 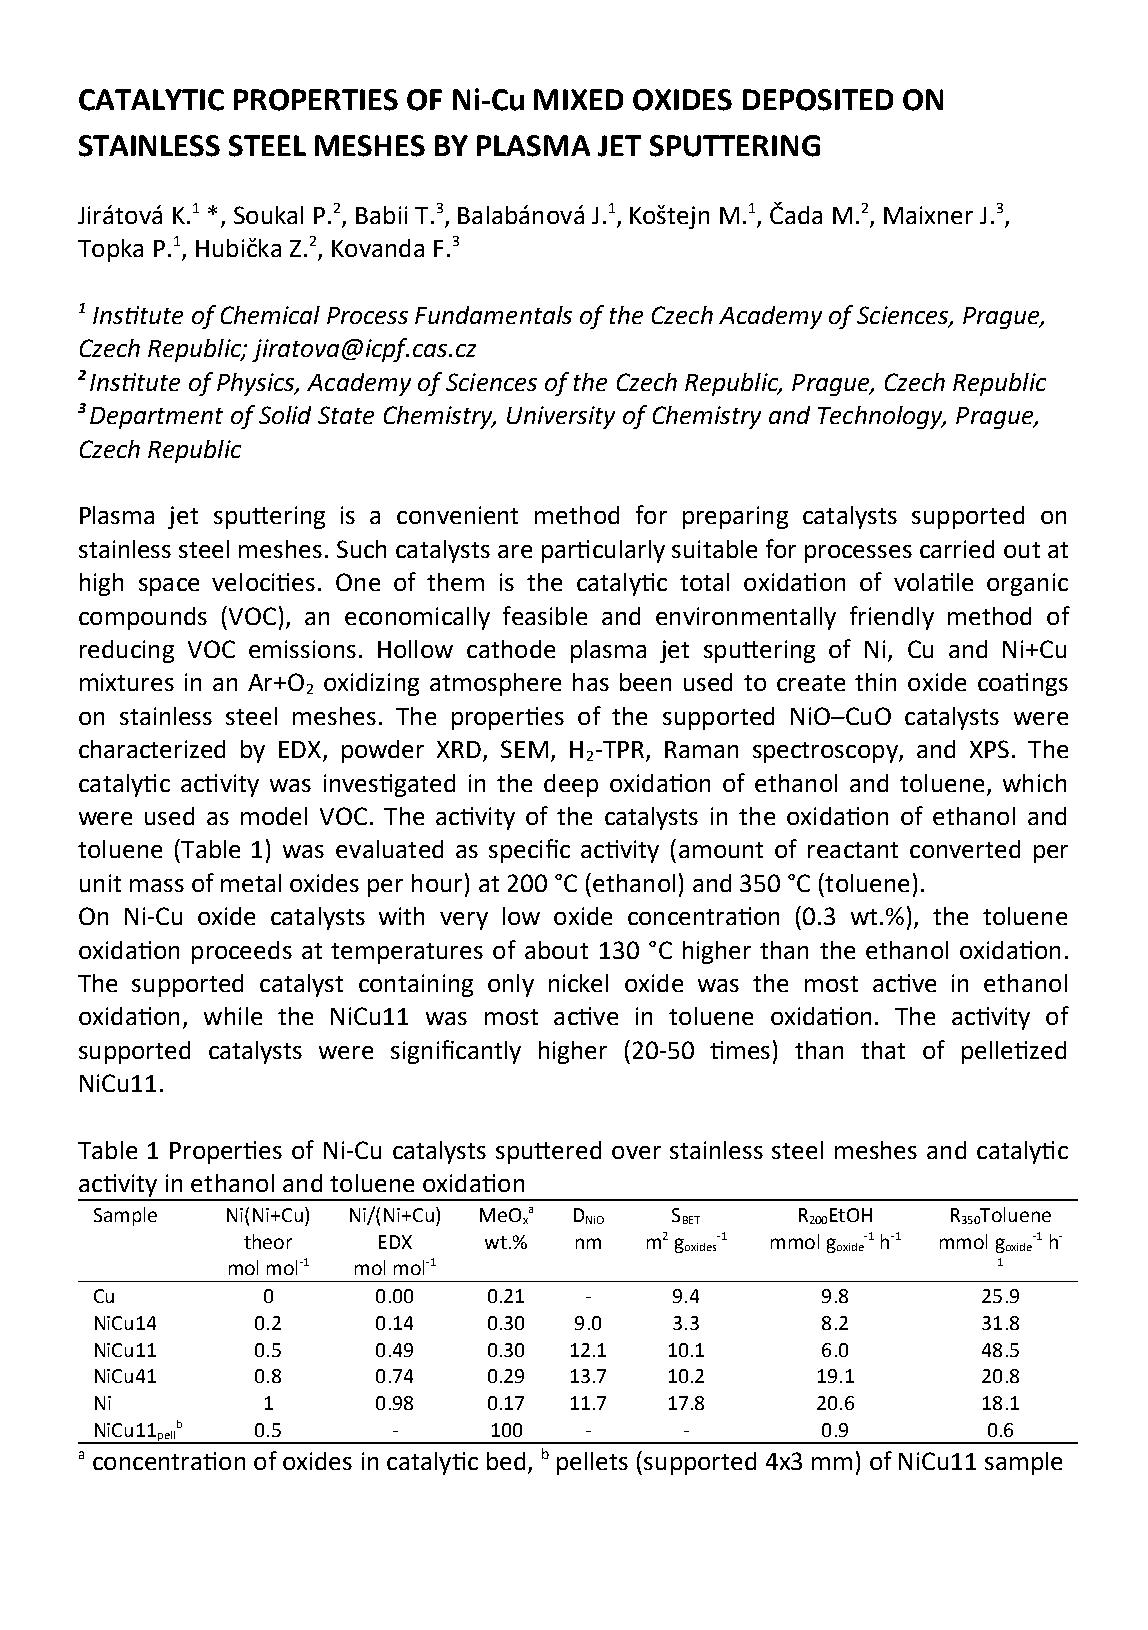 What do you see at coordinates (270, 315) in the screenshot?
I see `Chemical` at bounding box center [270, 315].
